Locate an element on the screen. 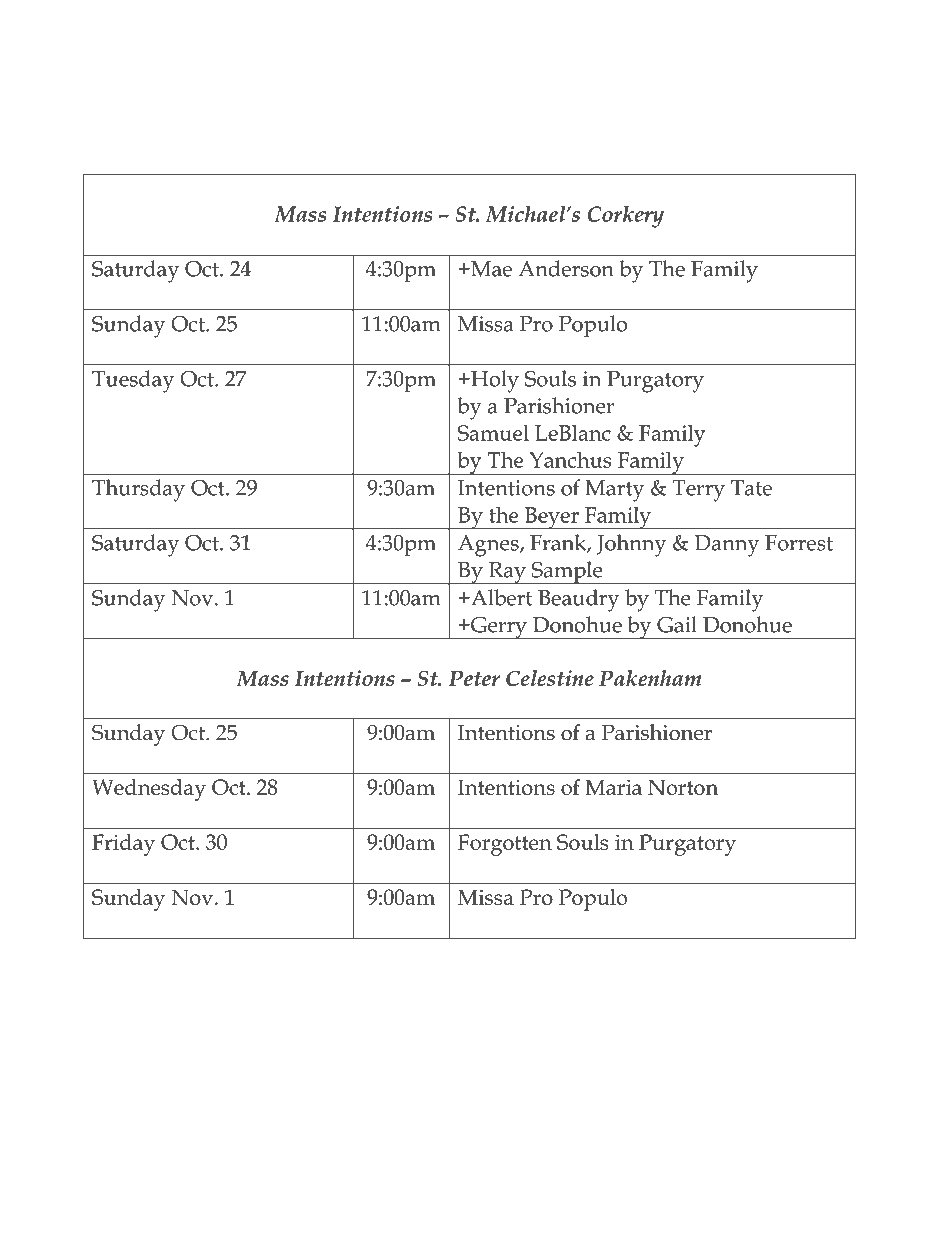  Peter is located at coordinates (474, 678).
